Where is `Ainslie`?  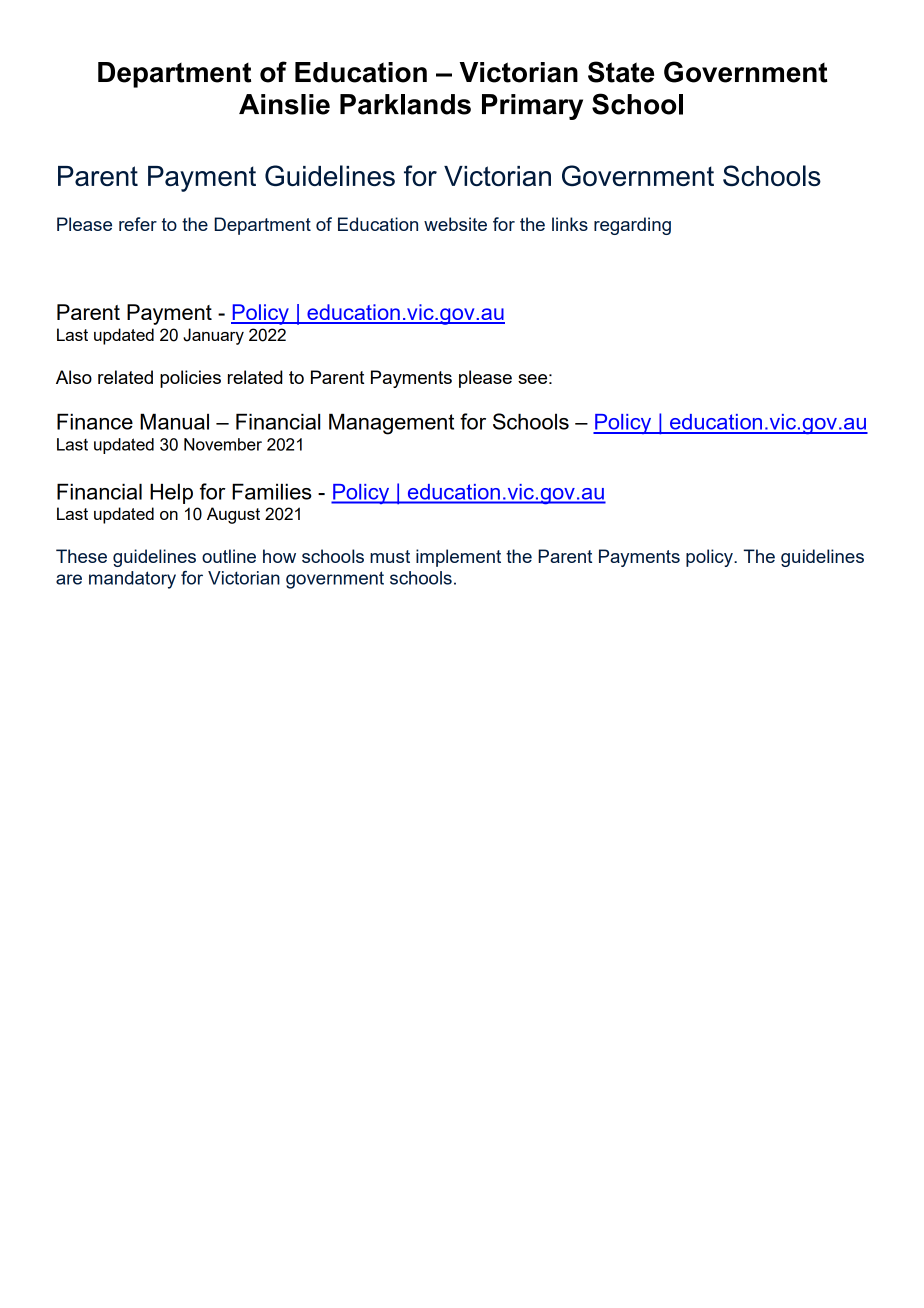
Ainslie is located at coordinates (284, 104).
